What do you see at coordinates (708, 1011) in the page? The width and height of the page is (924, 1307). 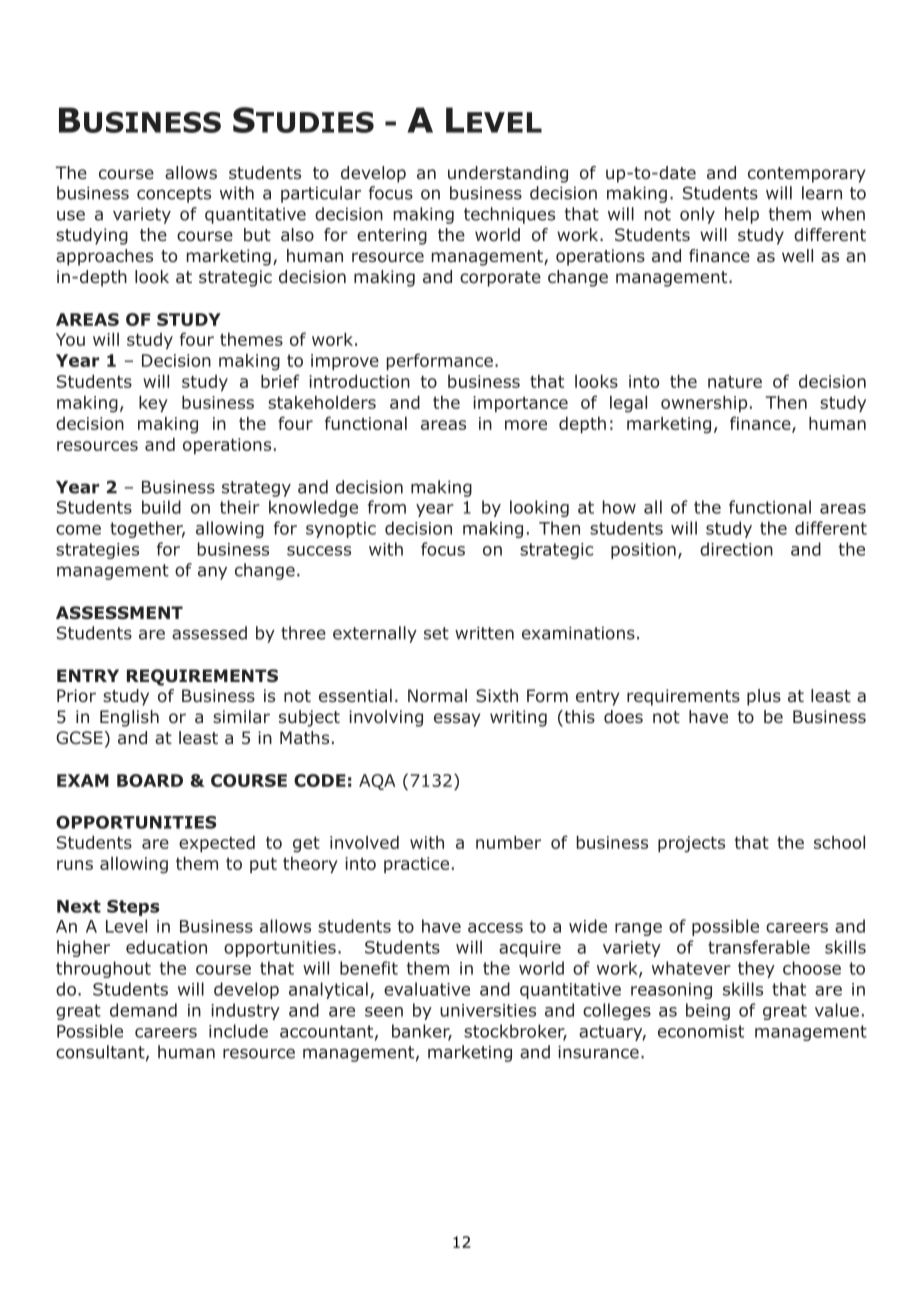 I see `being` at bounding box center [708, 1011].
